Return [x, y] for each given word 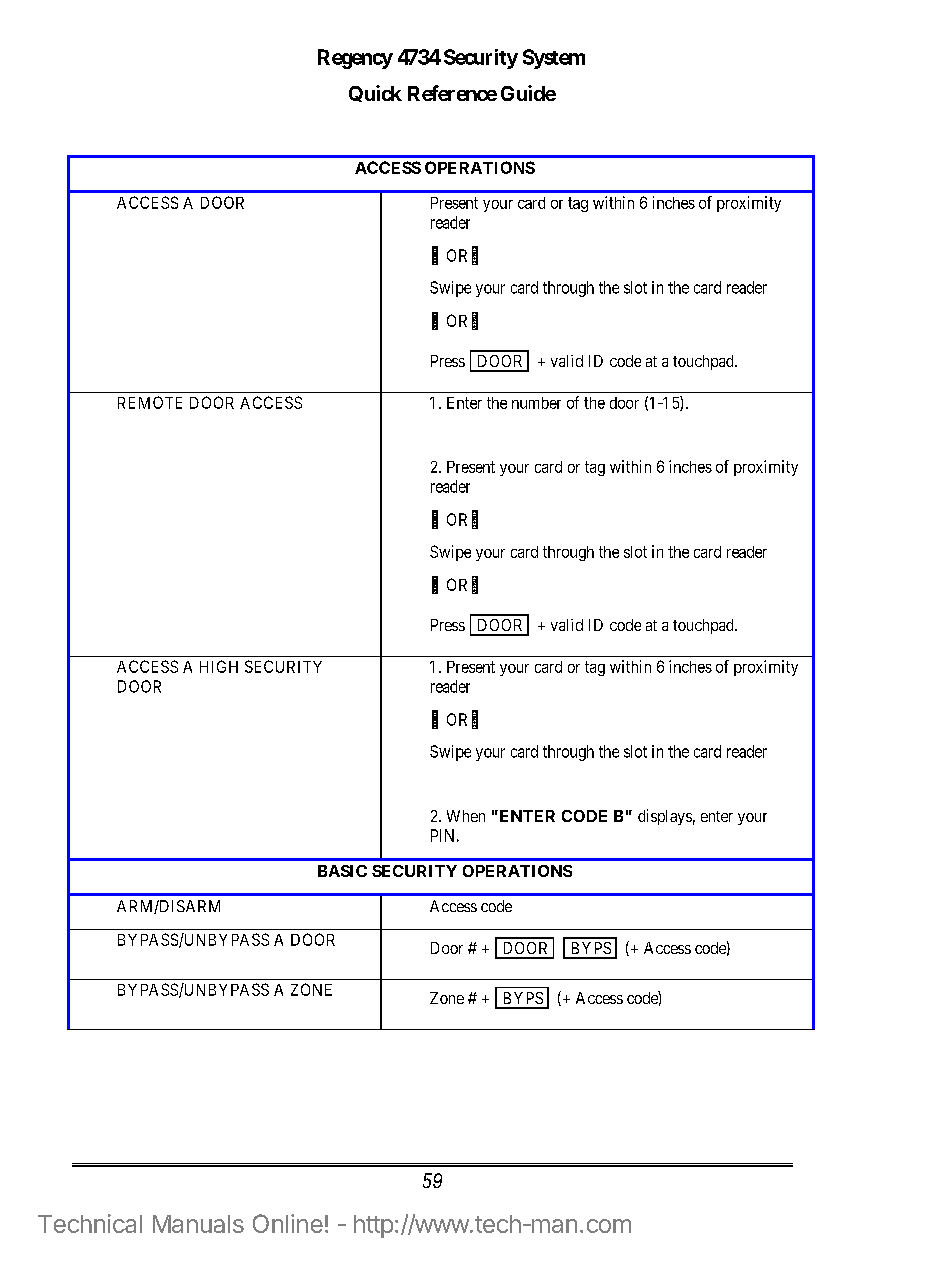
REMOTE [150, 402]
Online [288, 1223]
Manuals [198, 1224]
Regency [355, 59]
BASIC [342, 871]
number [536, 403]
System [554, 59]
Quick [375, 93]
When [466, 816]
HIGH [219, 666]
